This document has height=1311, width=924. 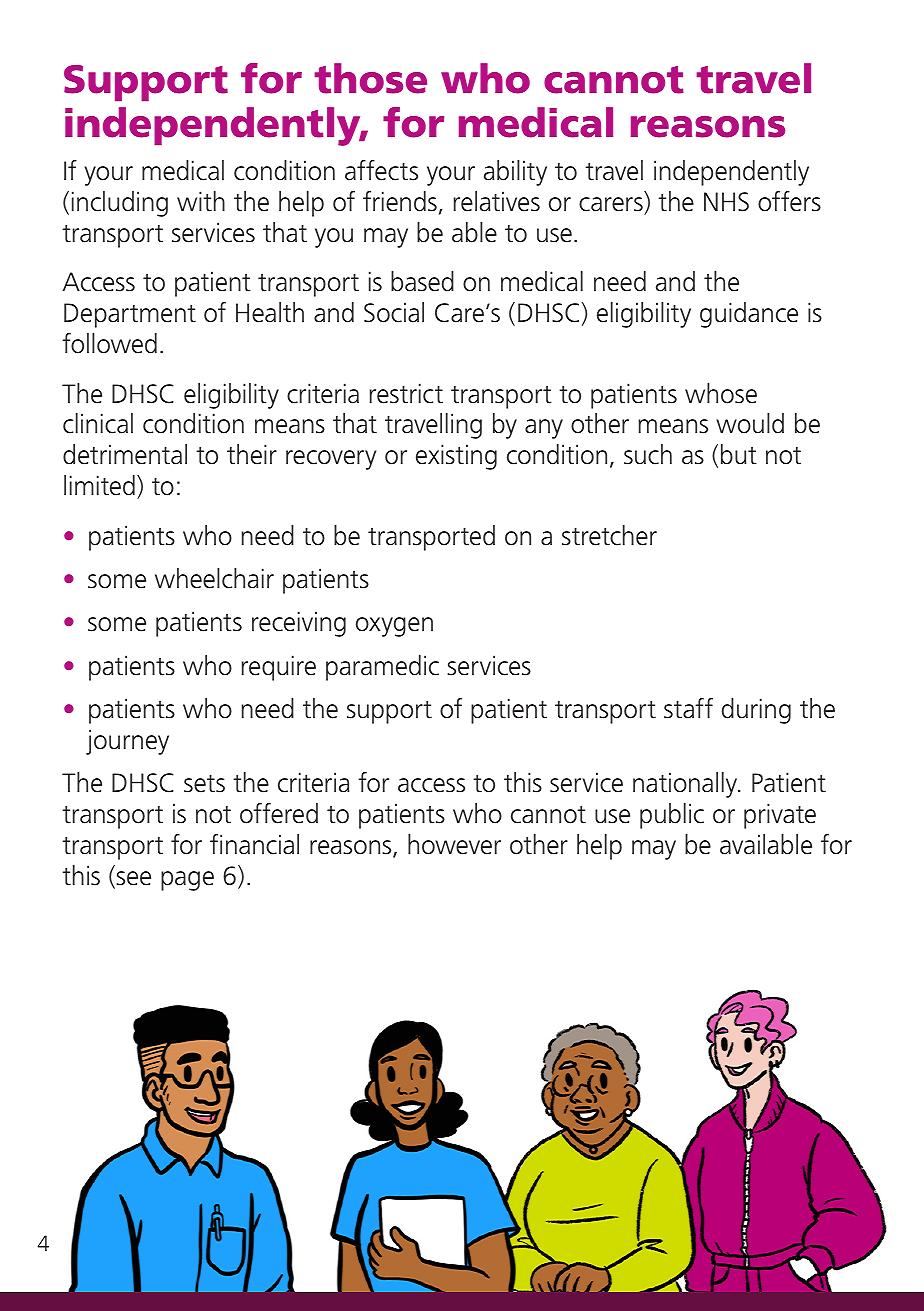 What do you see at coordinates (721, 393) in the document?
I see `whose` at bounding box center [721, 393].
